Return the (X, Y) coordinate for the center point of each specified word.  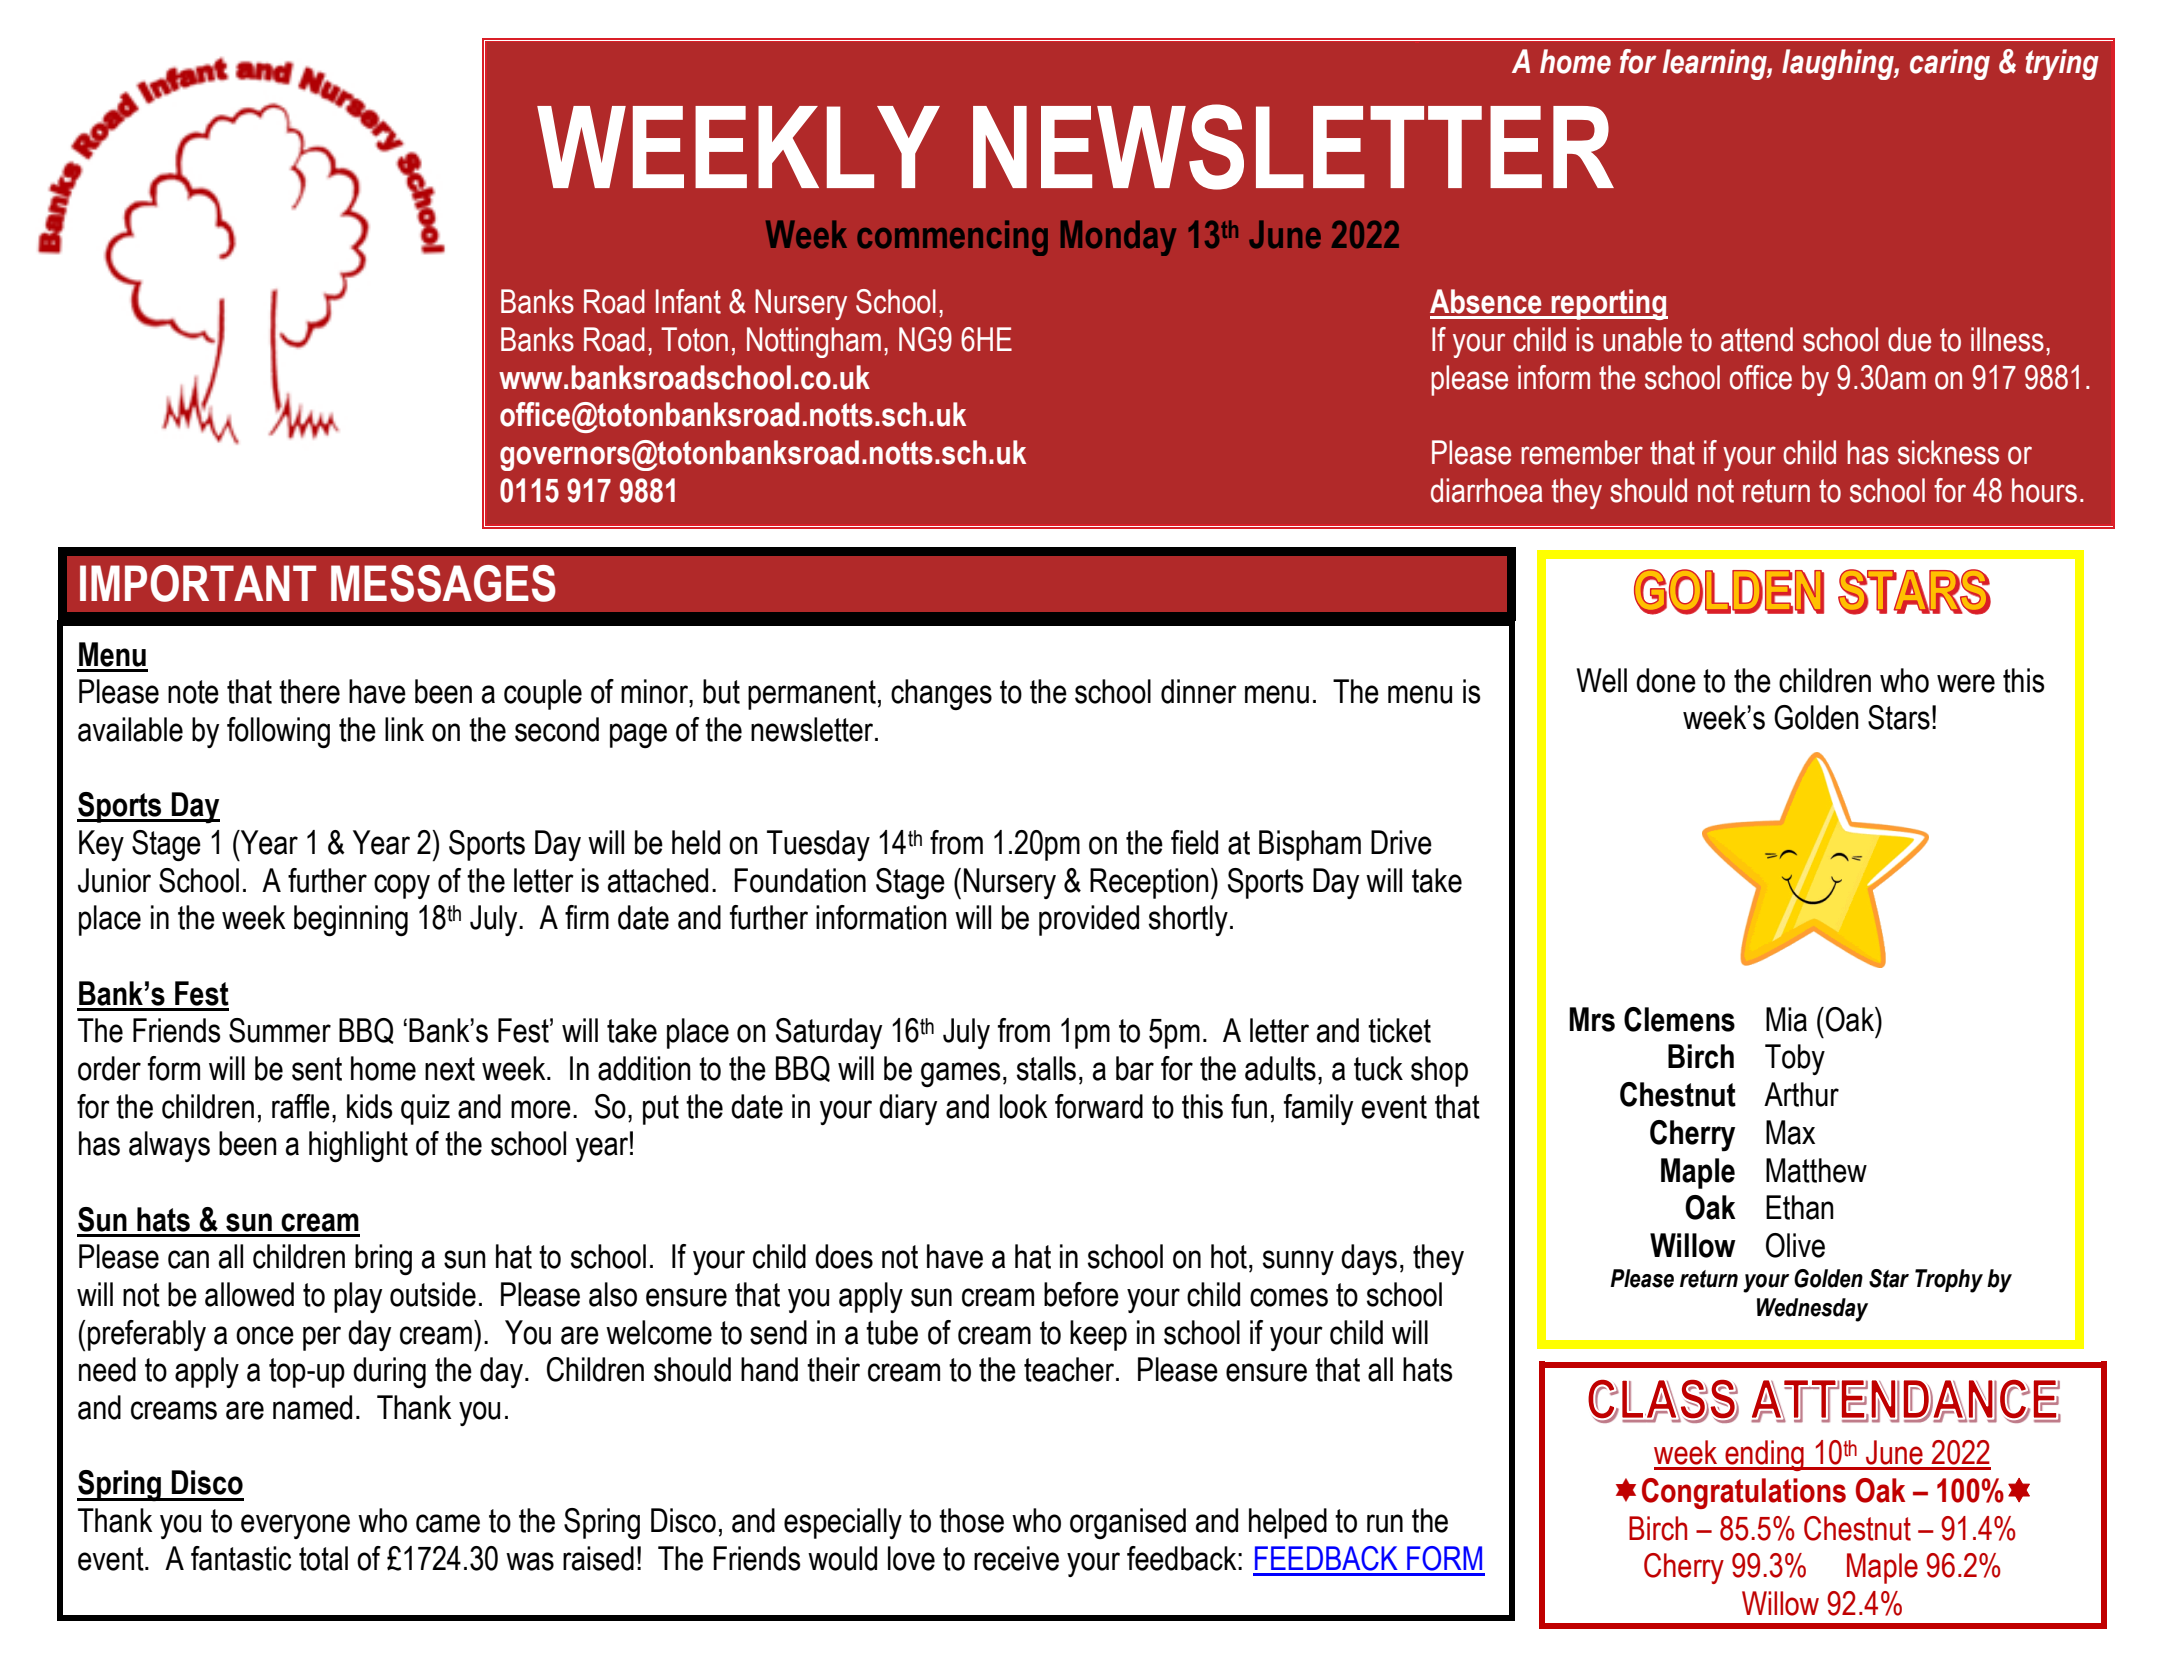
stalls (1046, 1068)
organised (1128, 1523)
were (1966, 683)
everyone (295, 1526)
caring (1950, 64)
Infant (688, 301)
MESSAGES (443, 583)
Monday (1118, 238)
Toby (1795, 1059)
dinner (1199, 691)
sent (317, 1069)
